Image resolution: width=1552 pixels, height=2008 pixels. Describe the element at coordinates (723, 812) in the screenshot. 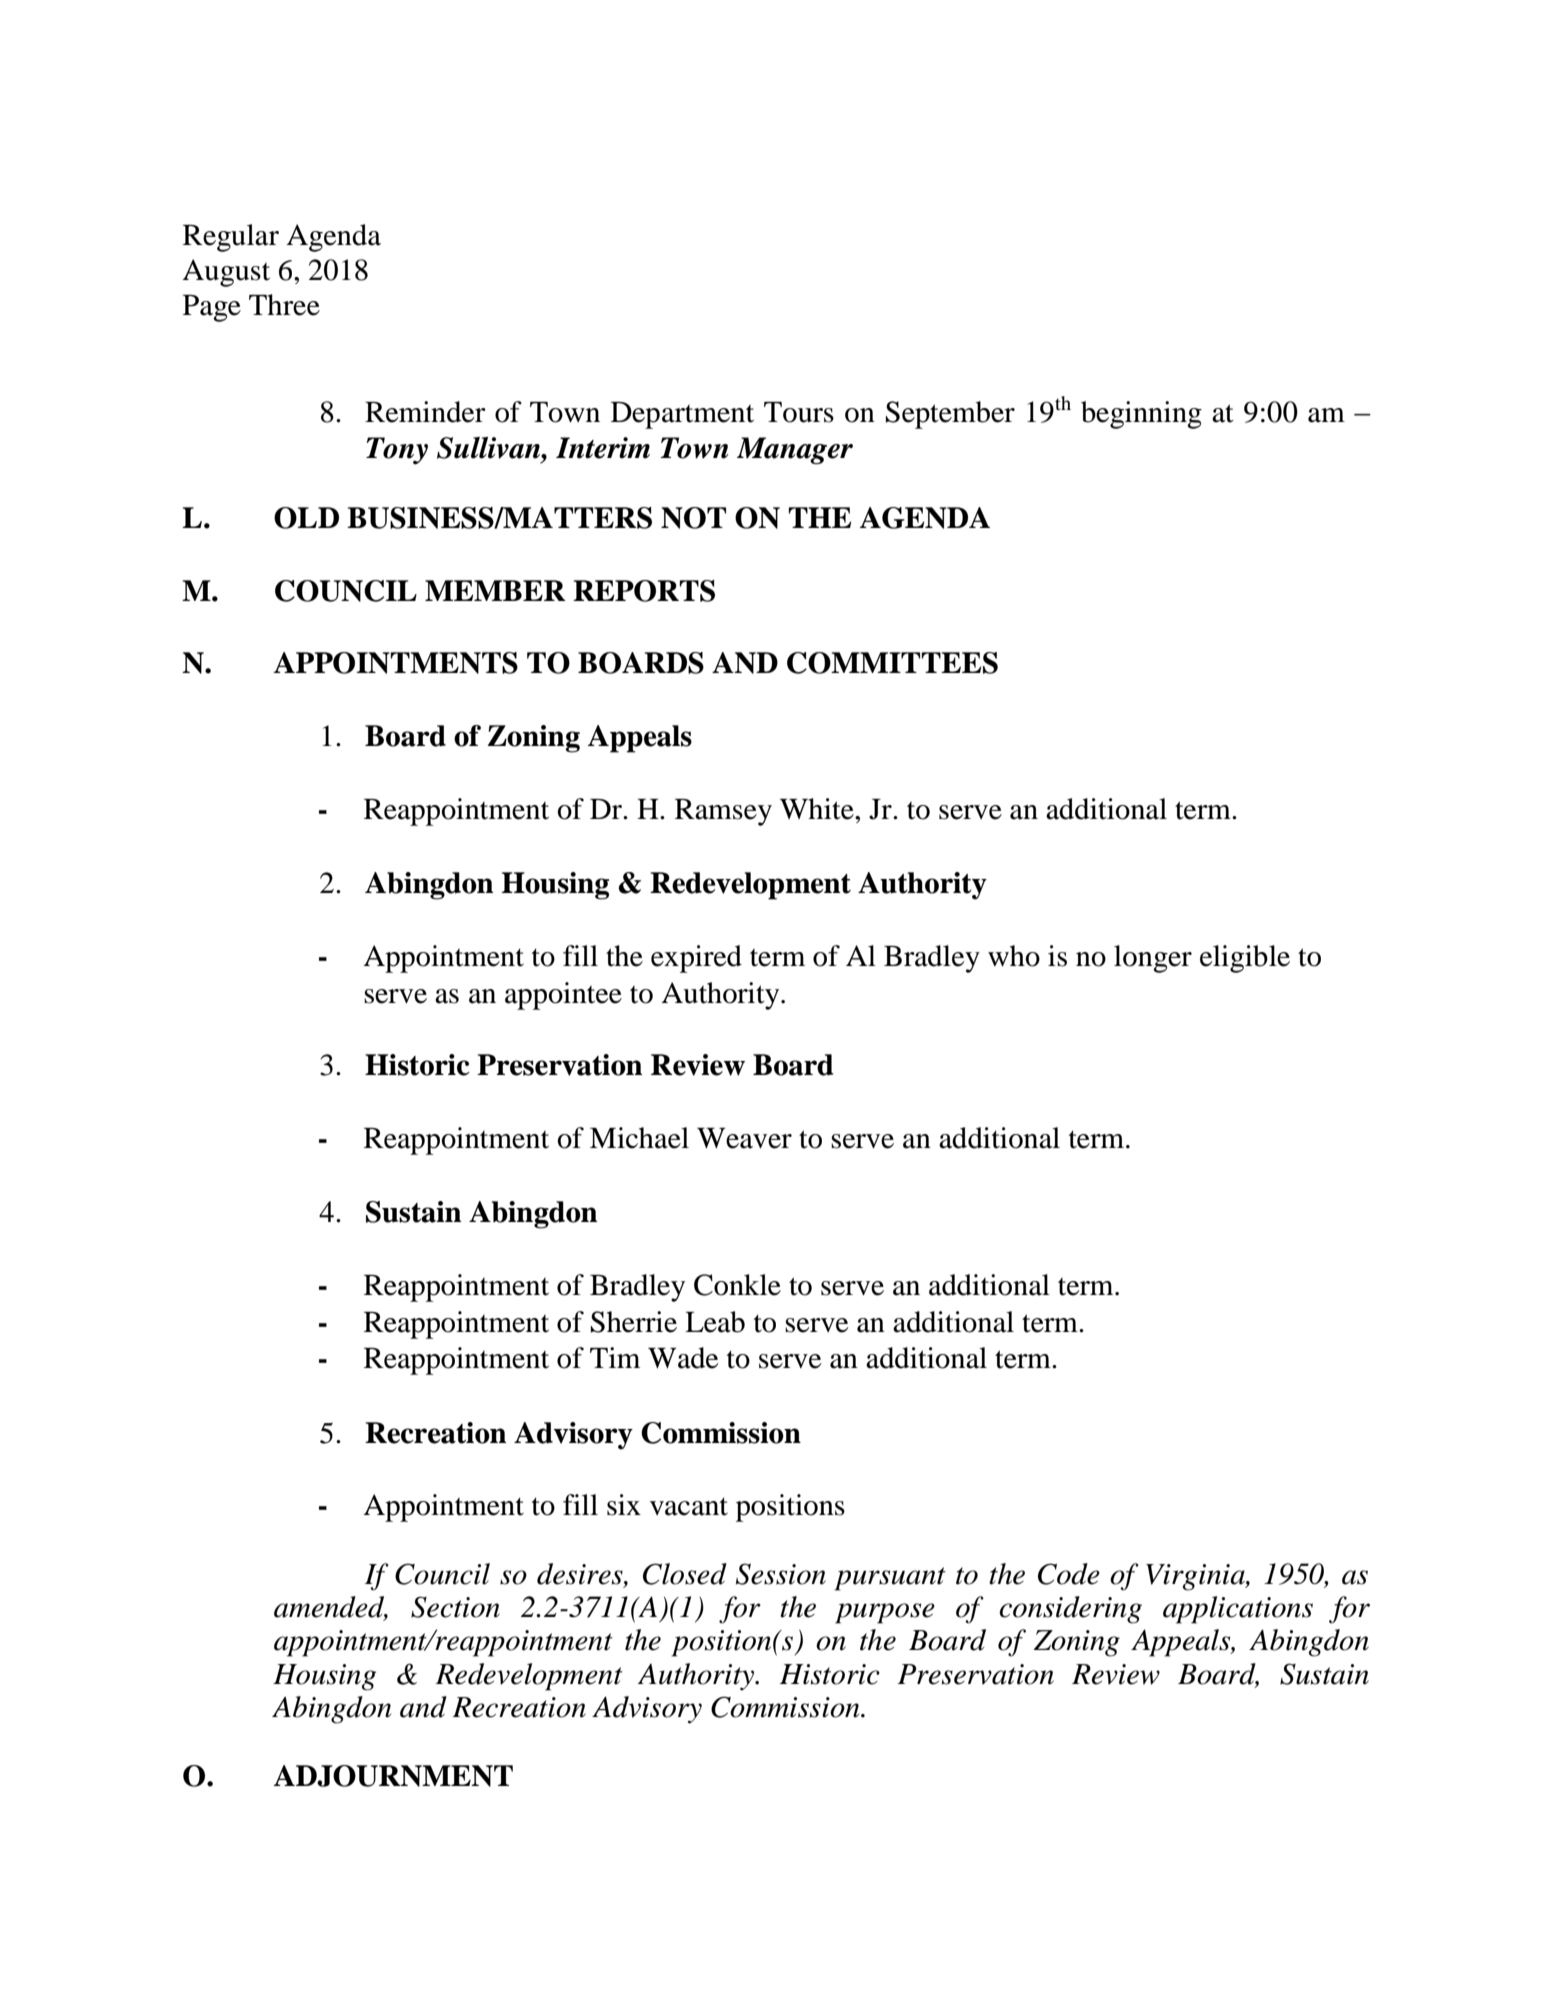

I see `Ramsey` at that location.
